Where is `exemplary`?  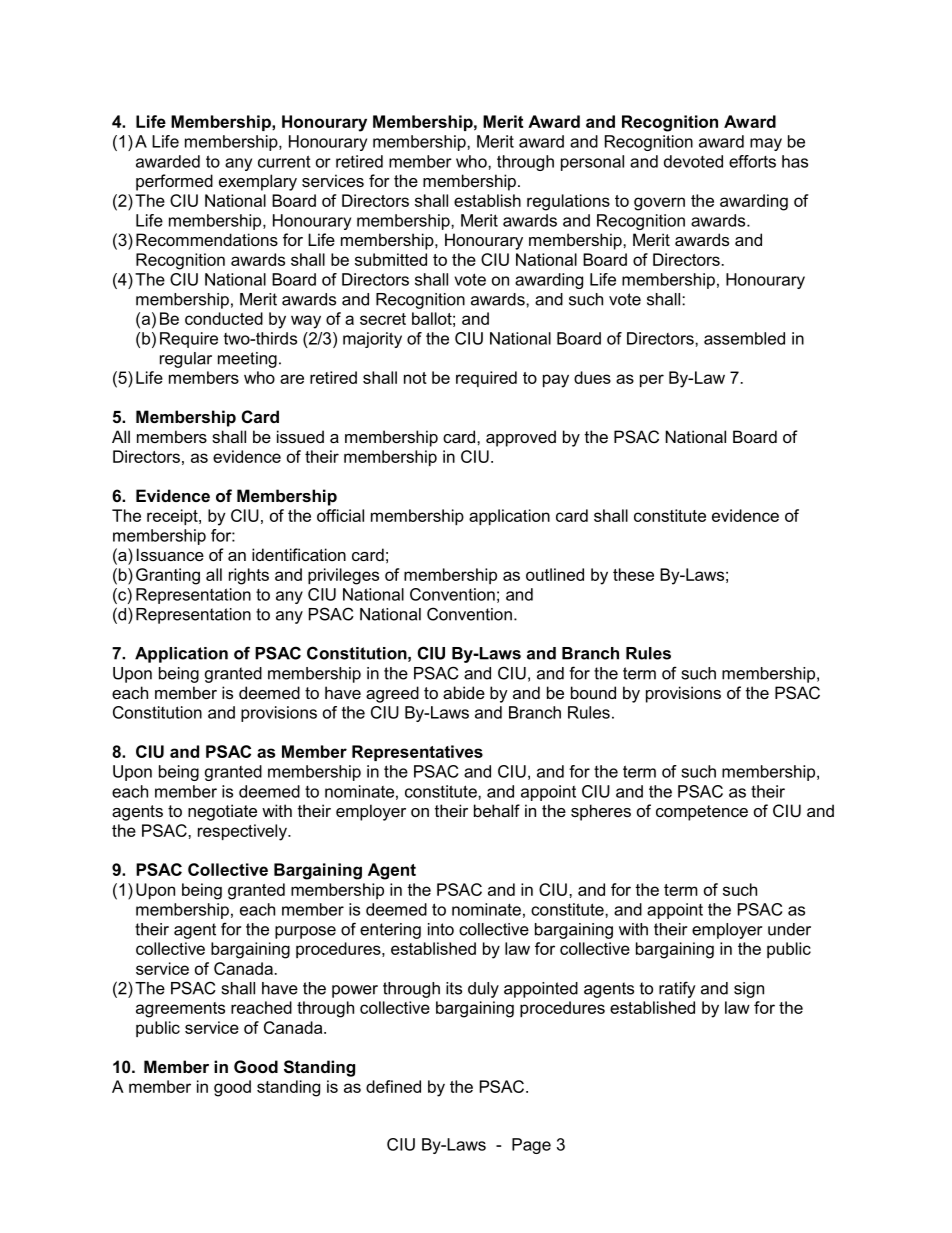 exemplary is located at coordinates (258, 182).
